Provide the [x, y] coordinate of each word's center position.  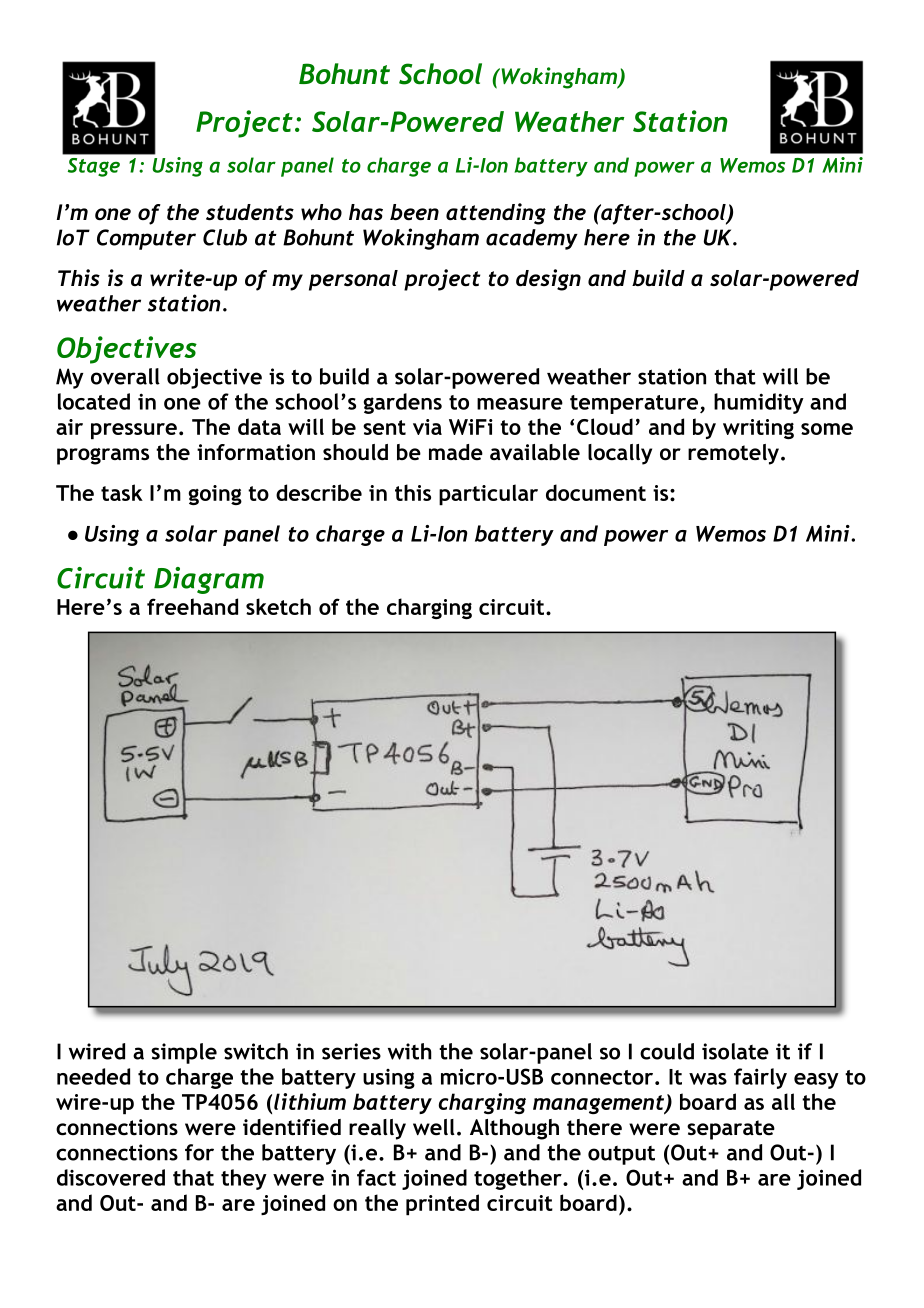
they [244, 1179]
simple [184, 1053]
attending [496, 214]
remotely [735, 454]
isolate [735, 1051]
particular [488, 495]
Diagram [209, 580]
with [410, 1051]
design [548, 280]
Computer [146, 239]
